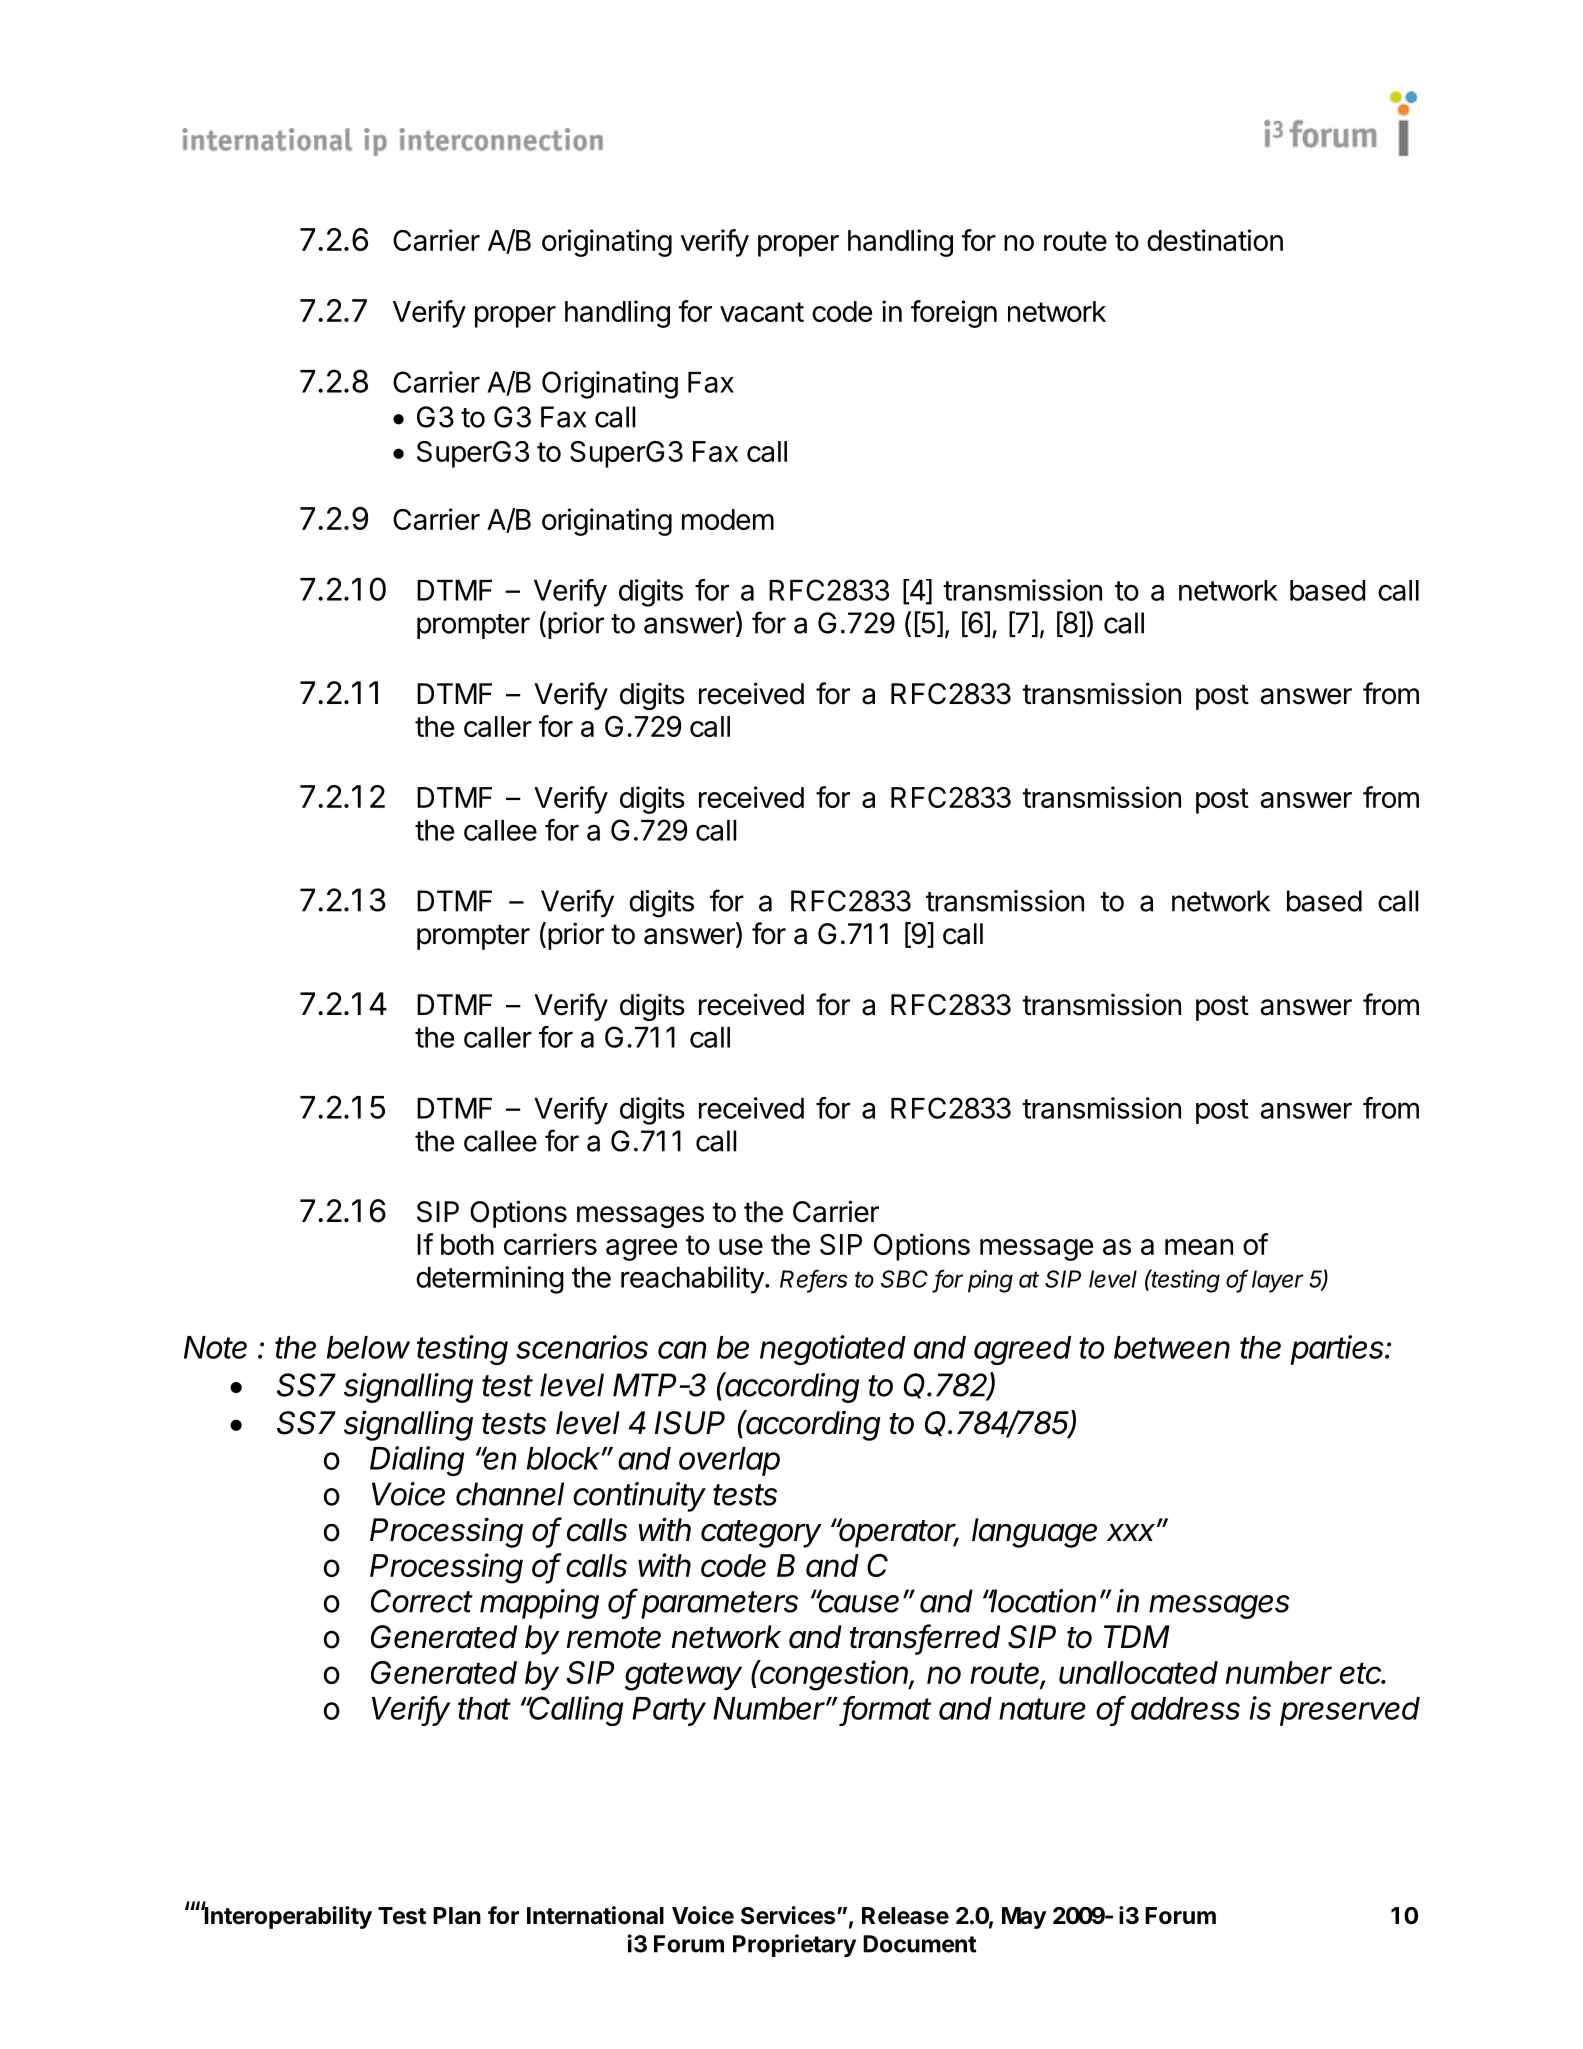 The image size is (1583, 2049). What do you see at coordinates (762, 312) in the screenshot?
I see `vacant` at bounding box center [762, 312].
